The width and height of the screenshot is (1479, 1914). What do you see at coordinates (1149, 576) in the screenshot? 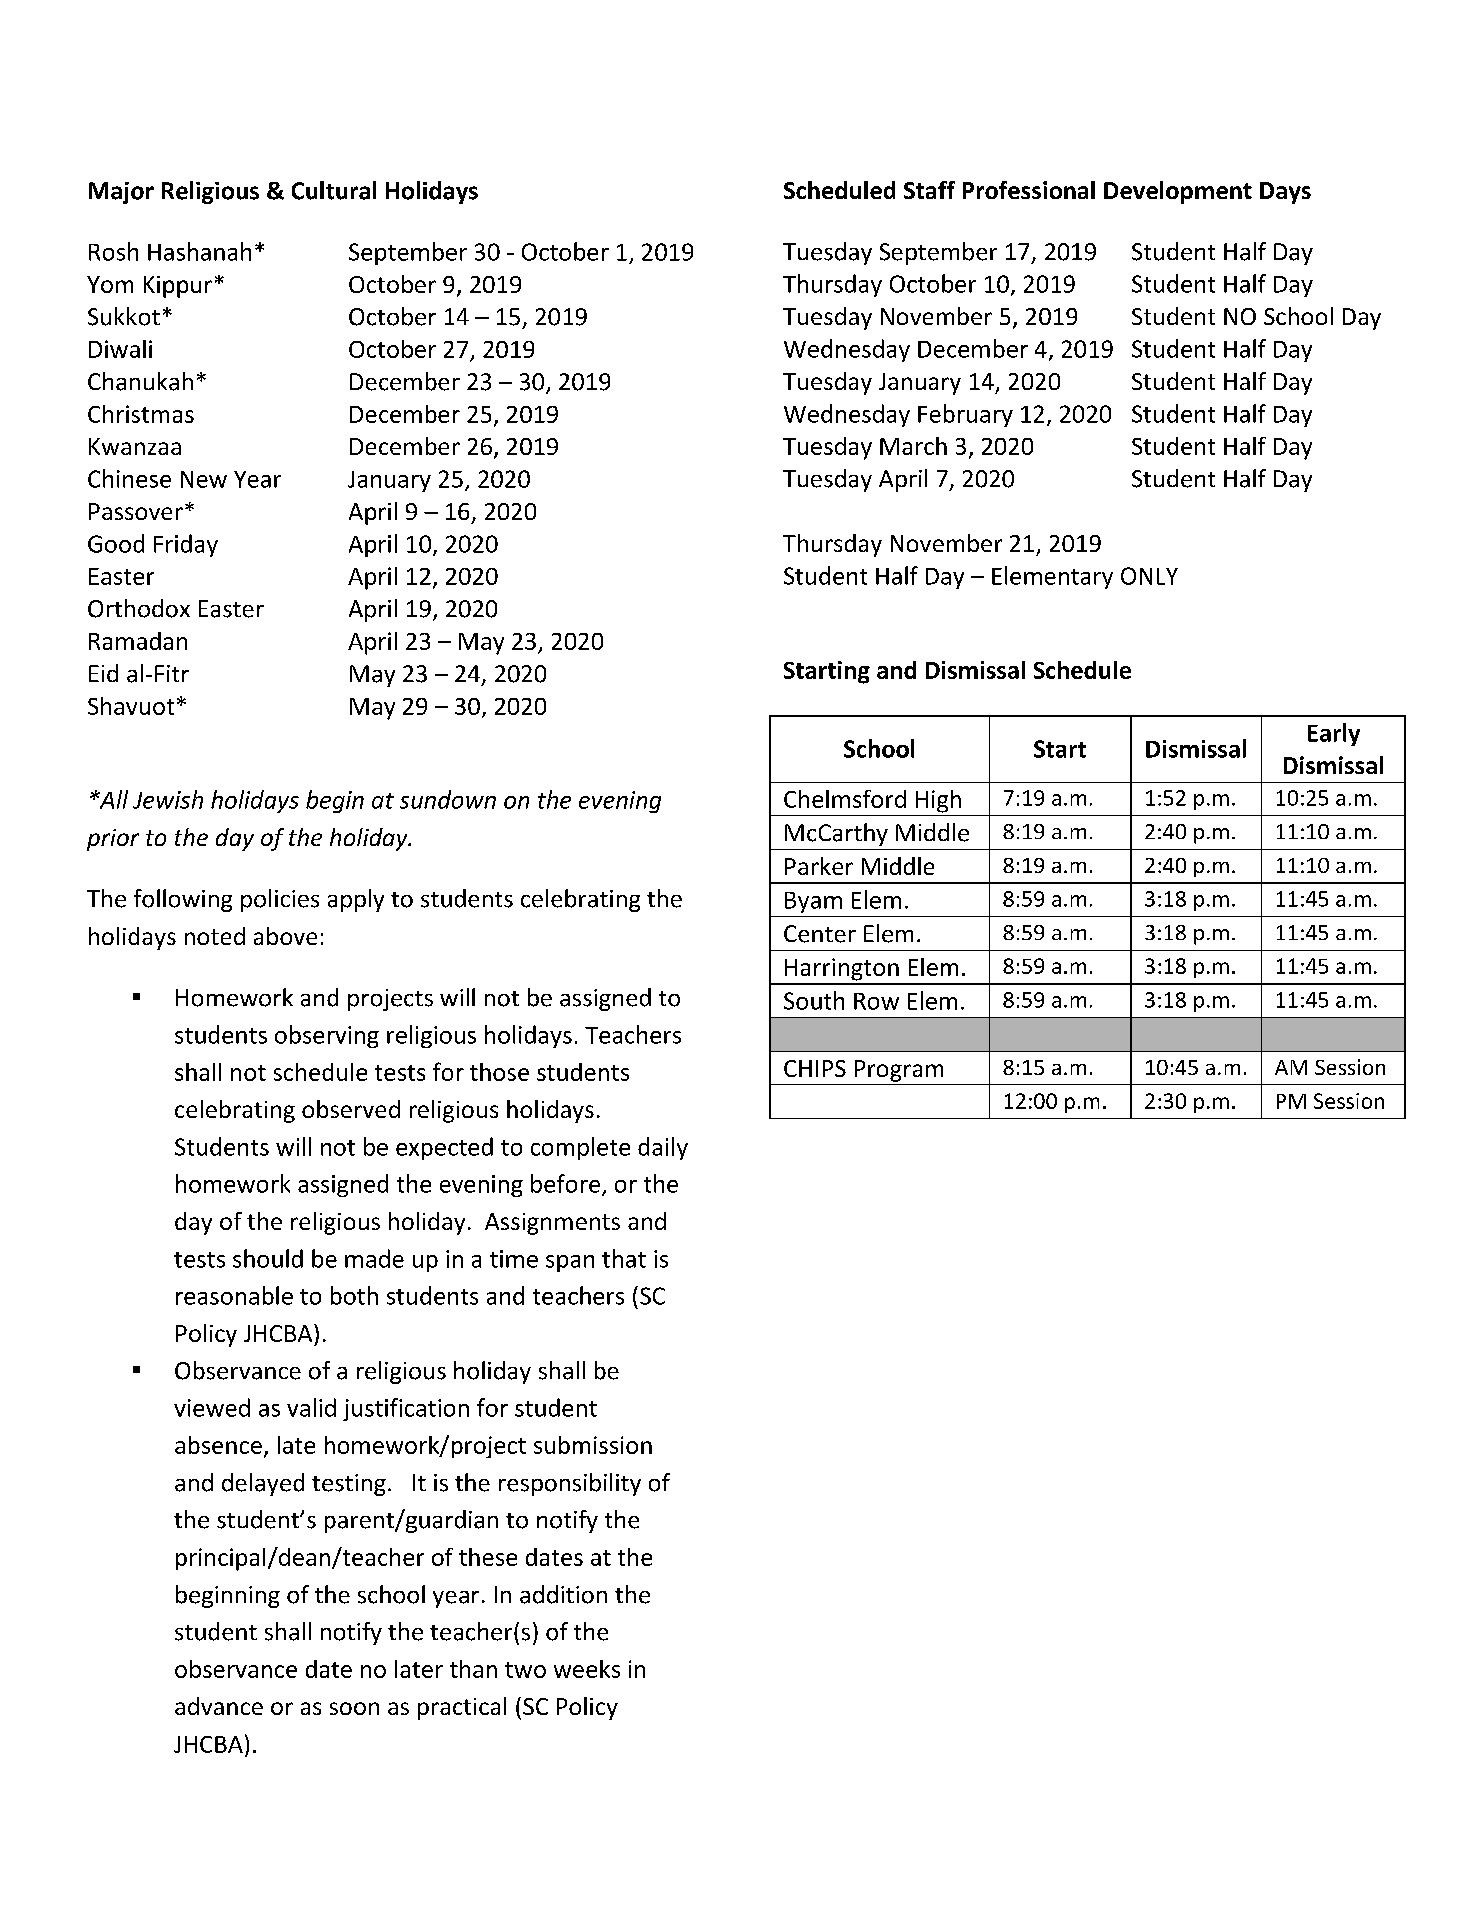
I see `ONLY` at bounding box center [1149, 576].
